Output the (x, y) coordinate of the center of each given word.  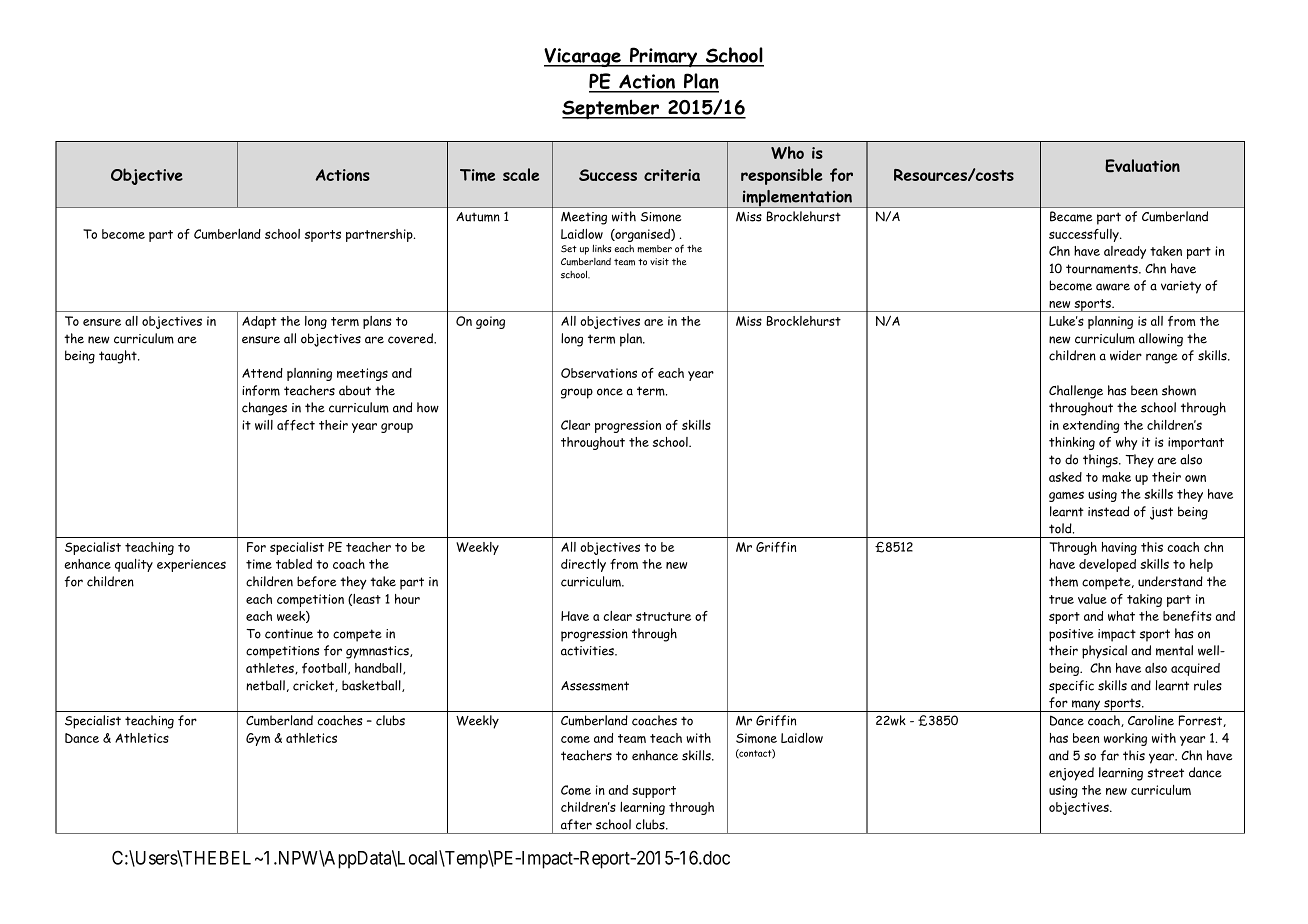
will (264, 425)
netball (265, 685)
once (610, 392)
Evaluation (1142, 166)
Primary (664, 57)
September (612, 109)
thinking (1072, 443)
